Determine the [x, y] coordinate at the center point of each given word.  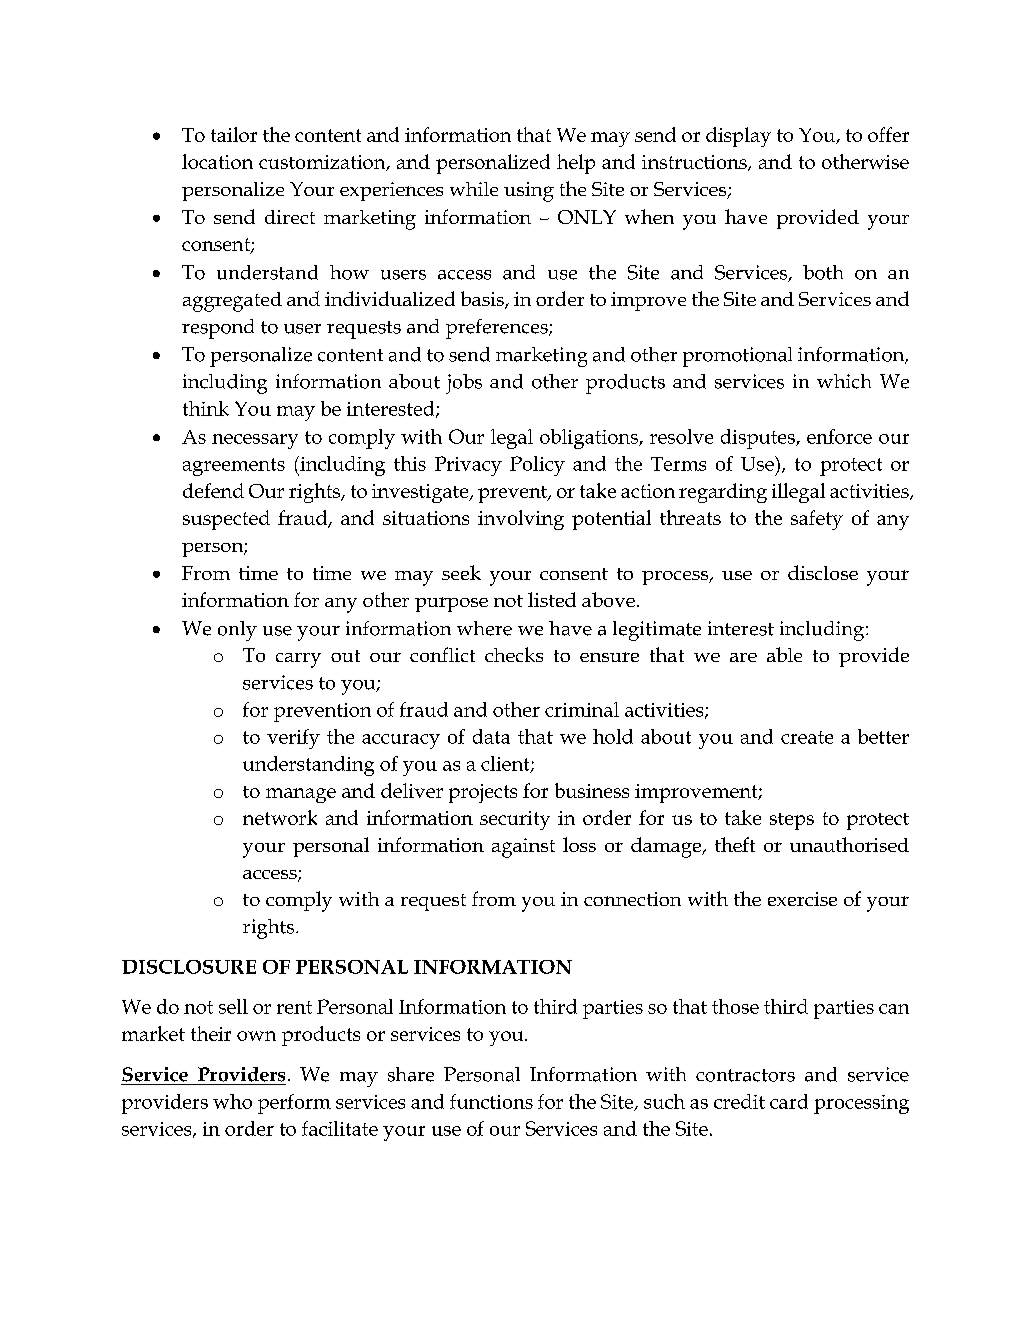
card [789, 1101]
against [523, 848]
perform [294, 1104]
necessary [255, 441]
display [738, 137]
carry [298, 660]
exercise [802, 899]
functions [491, 1101]
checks [514, 654]
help [576, 164]
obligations [590, 439]
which [844, 381]
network [280, 817]
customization [323, 163]
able [784, 654]
